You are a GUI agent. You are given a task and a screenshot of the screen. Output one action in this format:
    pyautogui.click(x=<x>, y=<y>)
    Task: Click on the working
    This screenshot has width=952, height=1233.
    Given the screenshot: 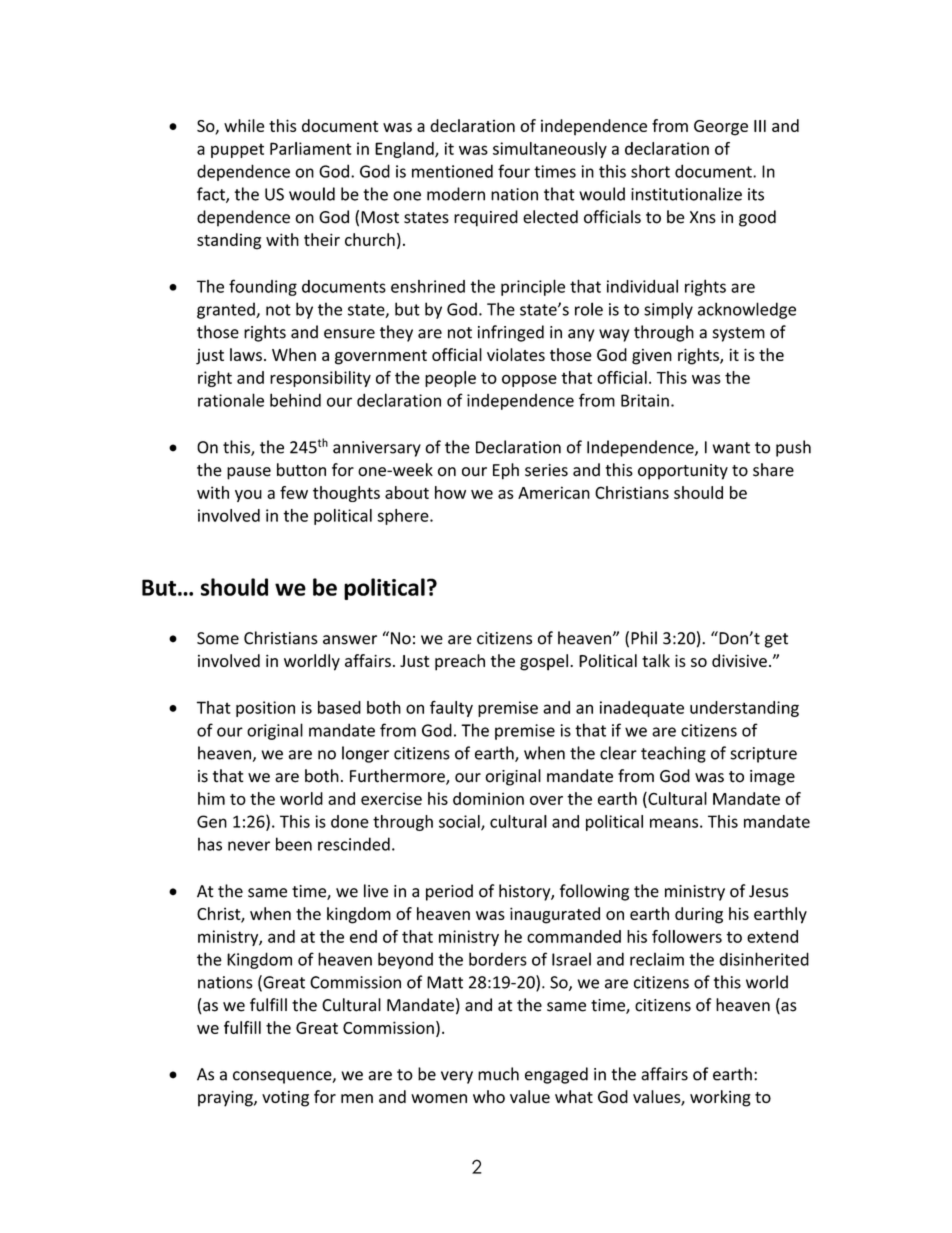 What is the action you would take?
    pyautogui.click(x=720, y=1098)
